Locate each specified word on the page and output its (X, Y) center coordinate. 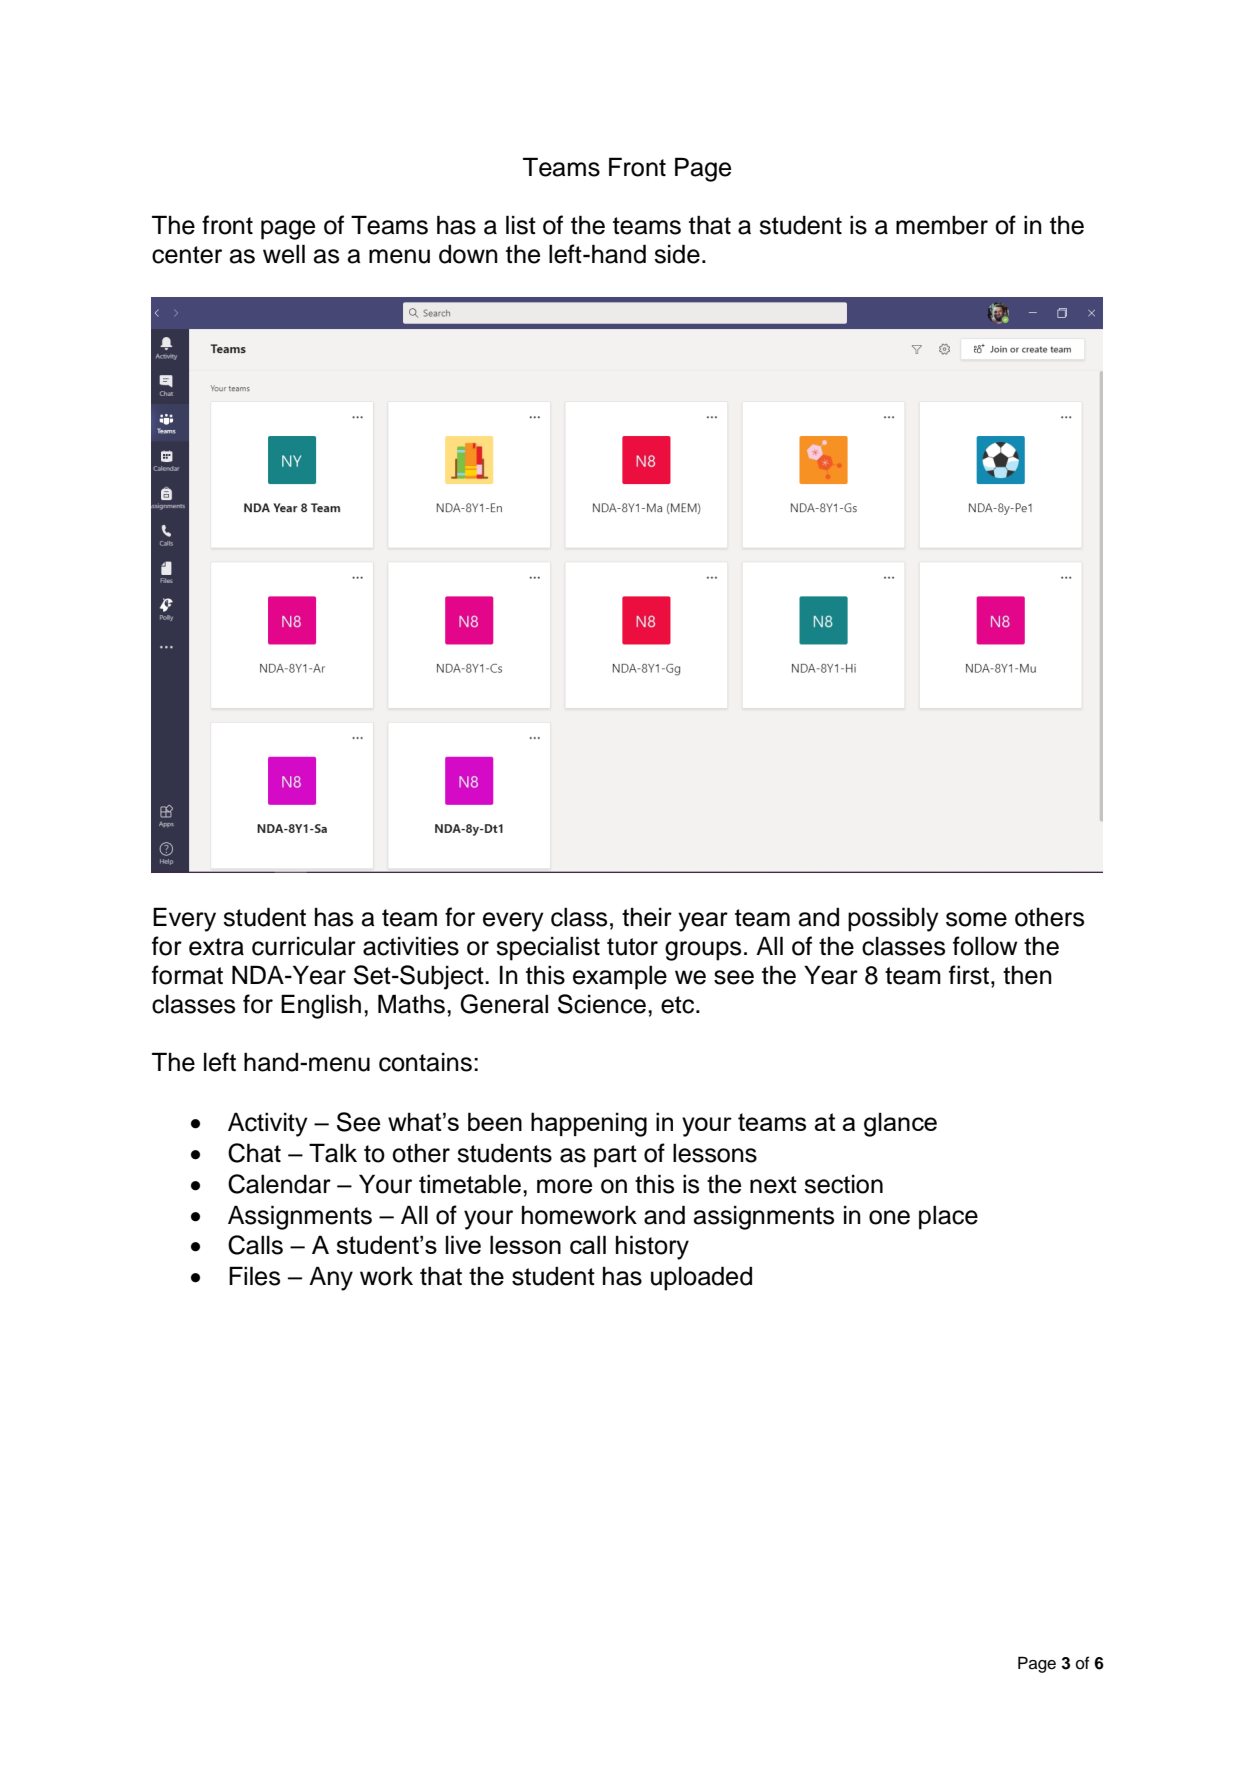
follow (985, 946)
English (321, 1006)
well (284, 254)
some (976, 919)
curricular (304, 946)
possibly (893, 919)
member (942, 225)
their (647, 917)
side (677, 254)
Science (602, 1004)
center (187, 255)
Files (254, 1276)
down (468, 254)
